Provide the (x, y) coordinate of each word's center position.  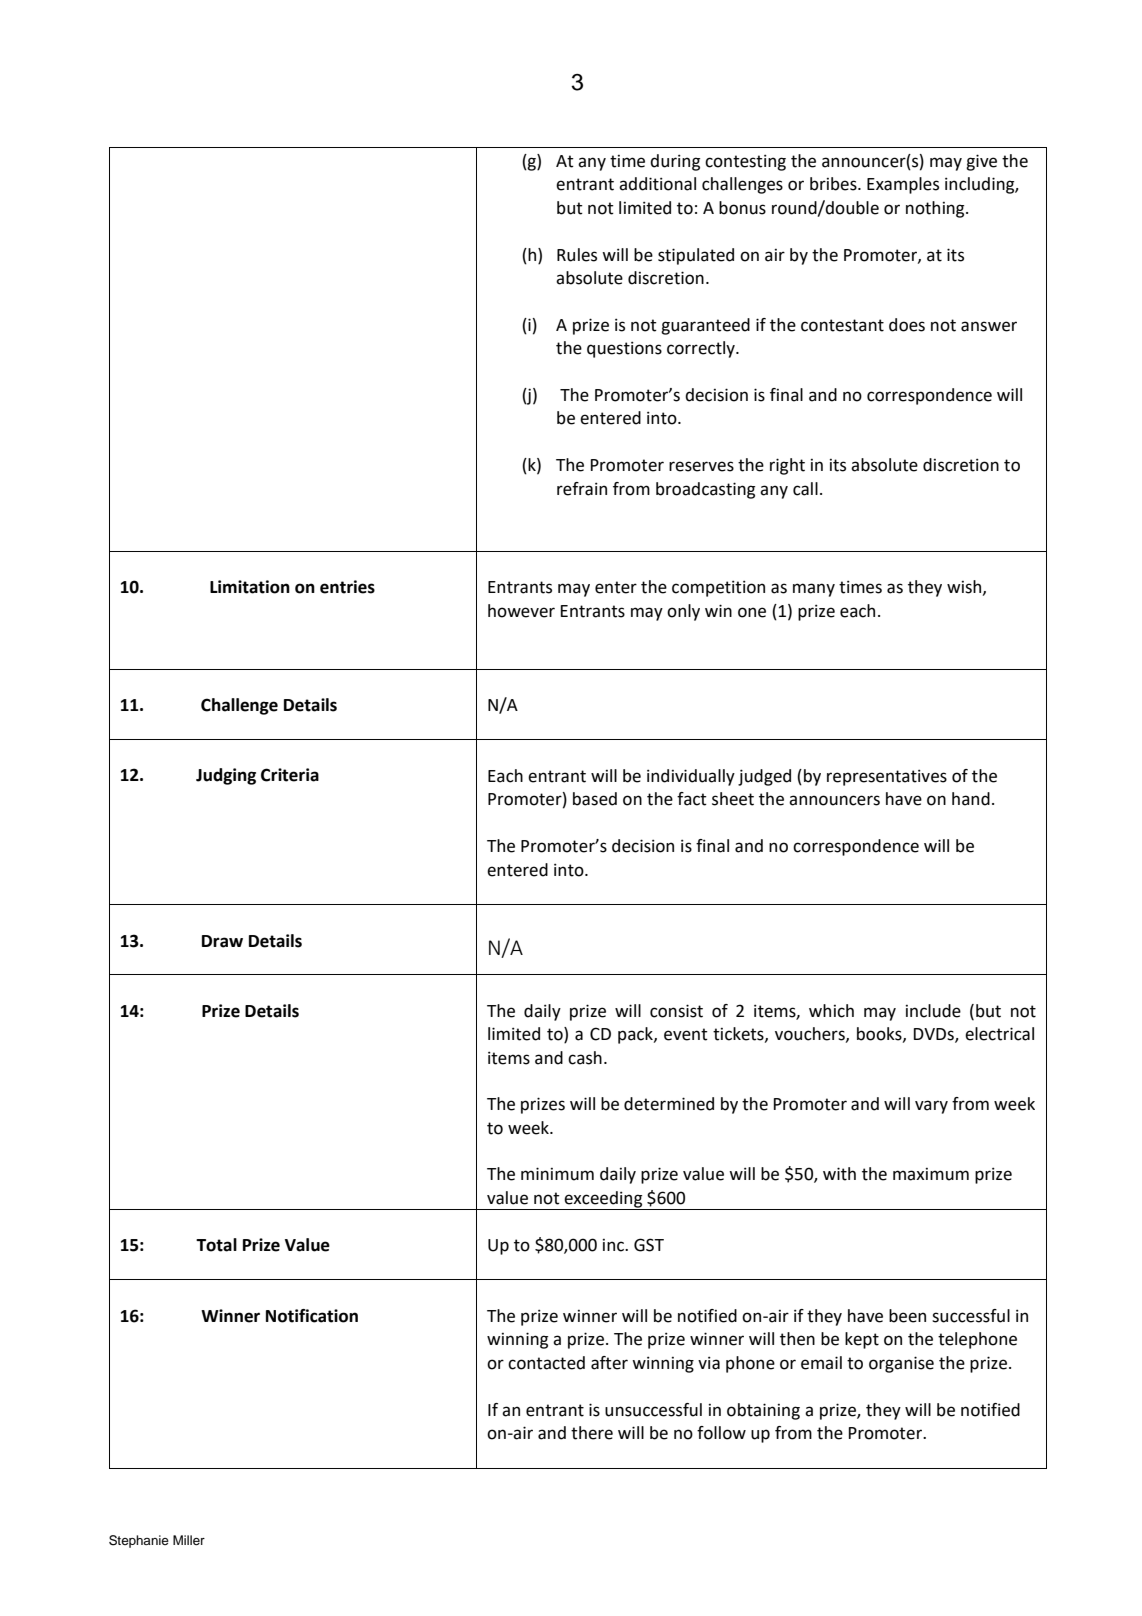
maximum (931, 1174)
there (592, 1433)
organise (901, 1364)
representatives (887, 777)
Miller (189, 1540)
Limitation (250, 587)
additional (657, 184)
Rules (577, 255)
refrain (582, 489)
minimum (557, 1174)
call (805, 489)
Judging (226, 776)
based (595, 799)
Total (216, 1245)
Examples (903, 185)
